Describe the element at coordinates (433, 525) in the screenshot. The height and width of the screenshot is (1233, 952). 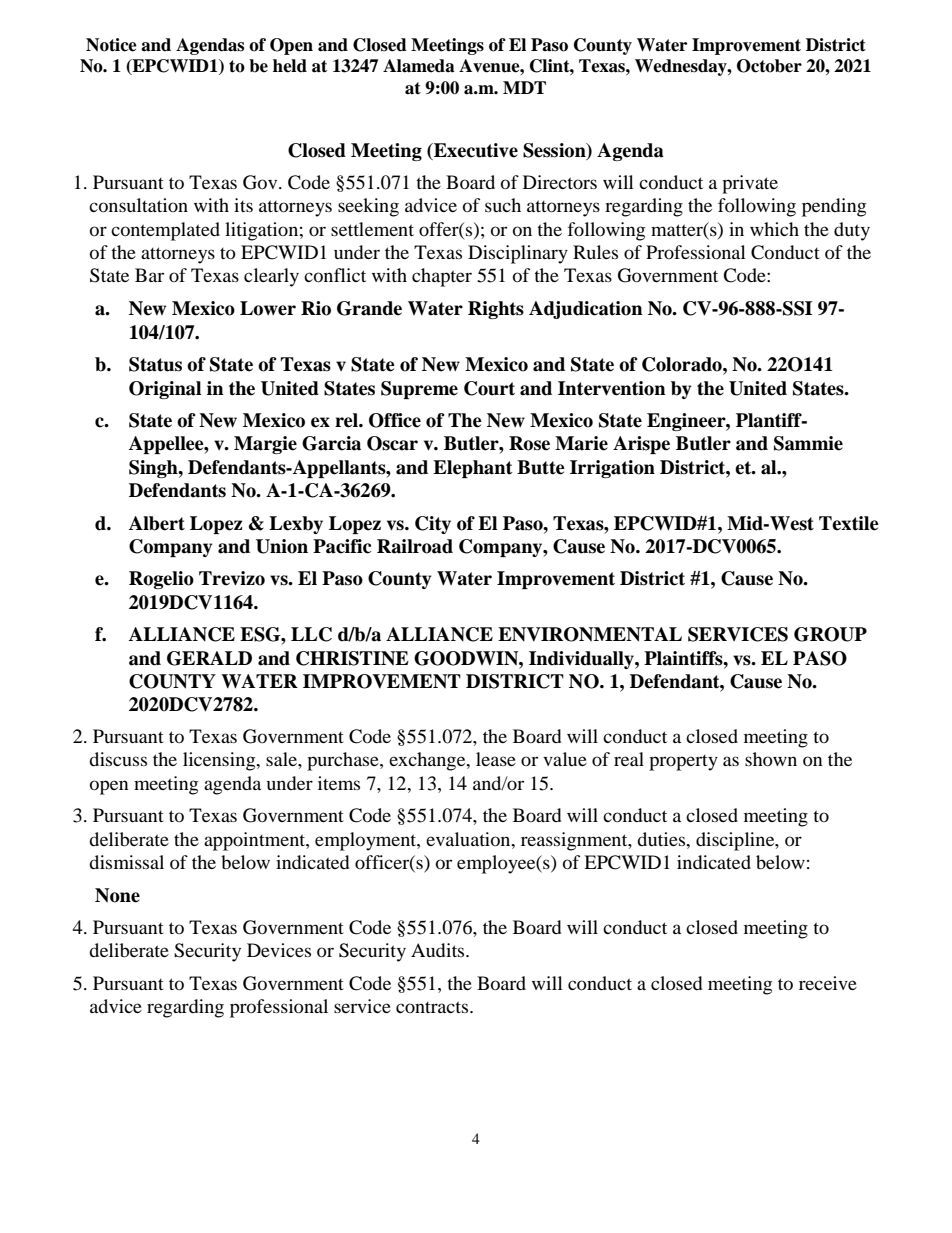
I see `City` at that location.
